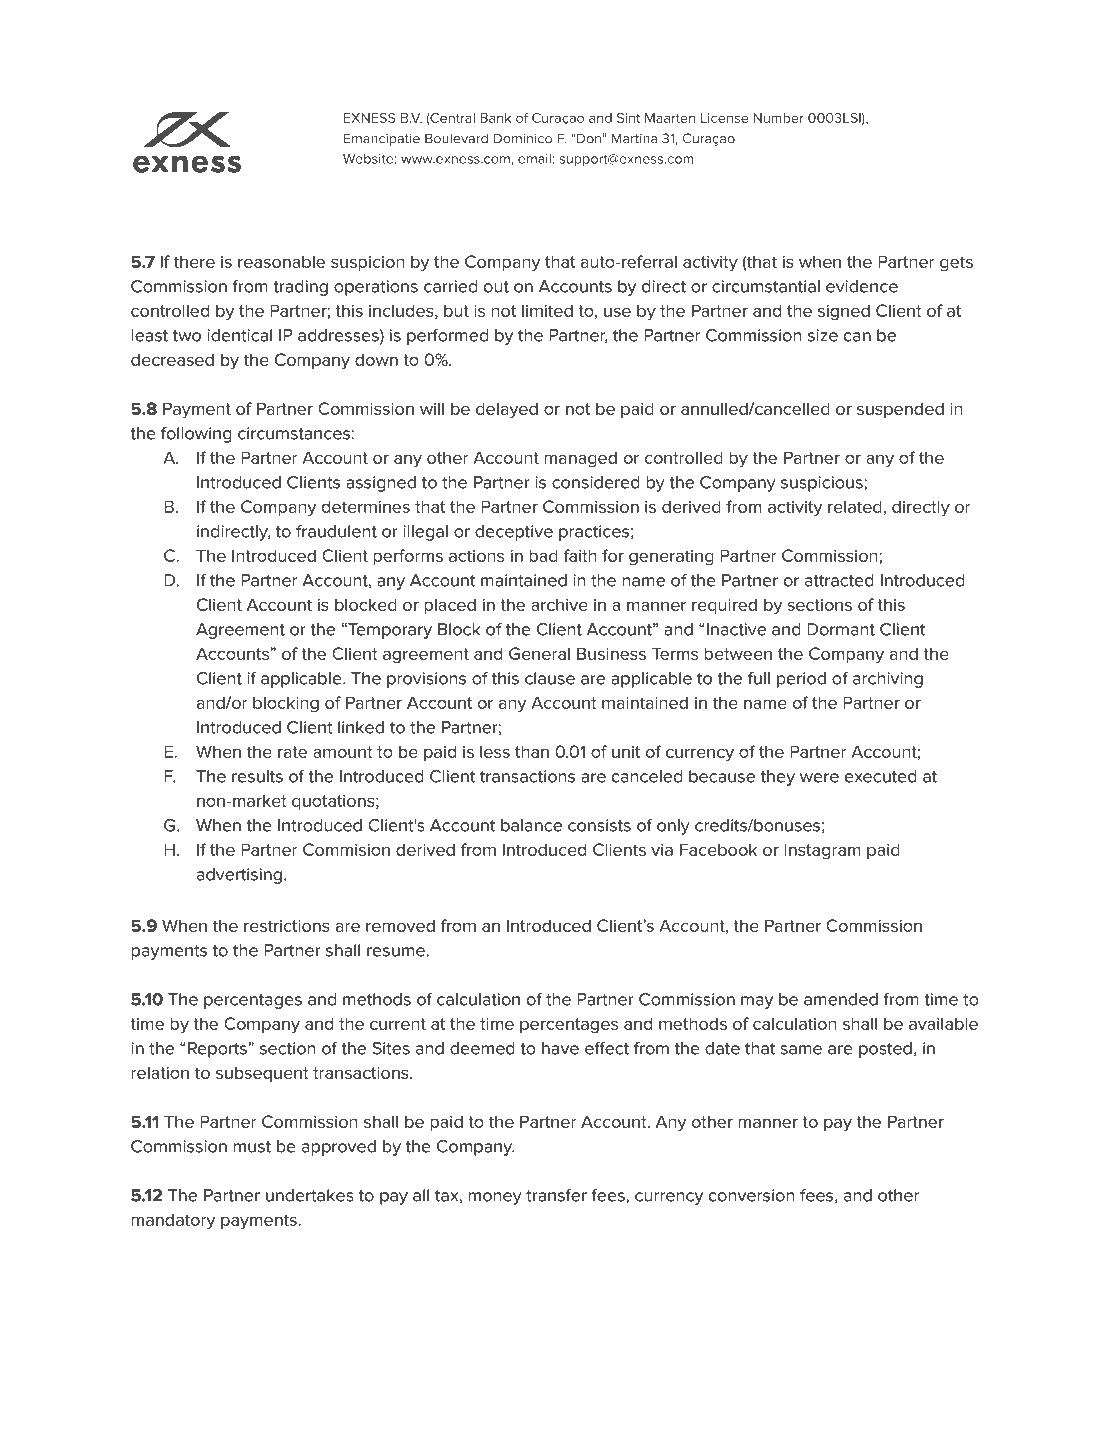 The image size is (1110, 1437). I want to click on conversion, so click(751, 1195).
